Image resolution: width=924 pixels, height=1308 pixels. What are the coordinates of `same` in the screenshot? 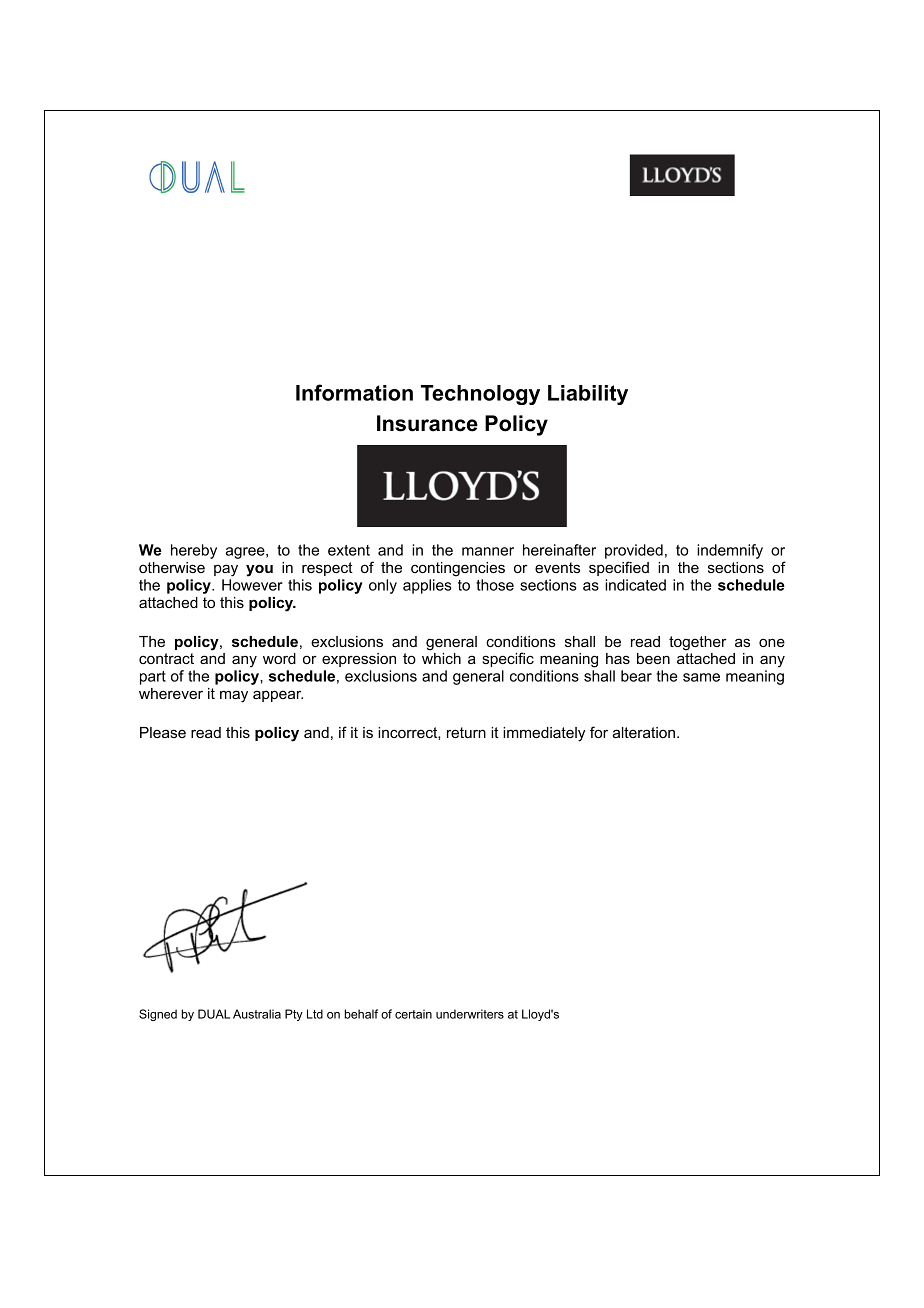 It's located at (701, 677).
